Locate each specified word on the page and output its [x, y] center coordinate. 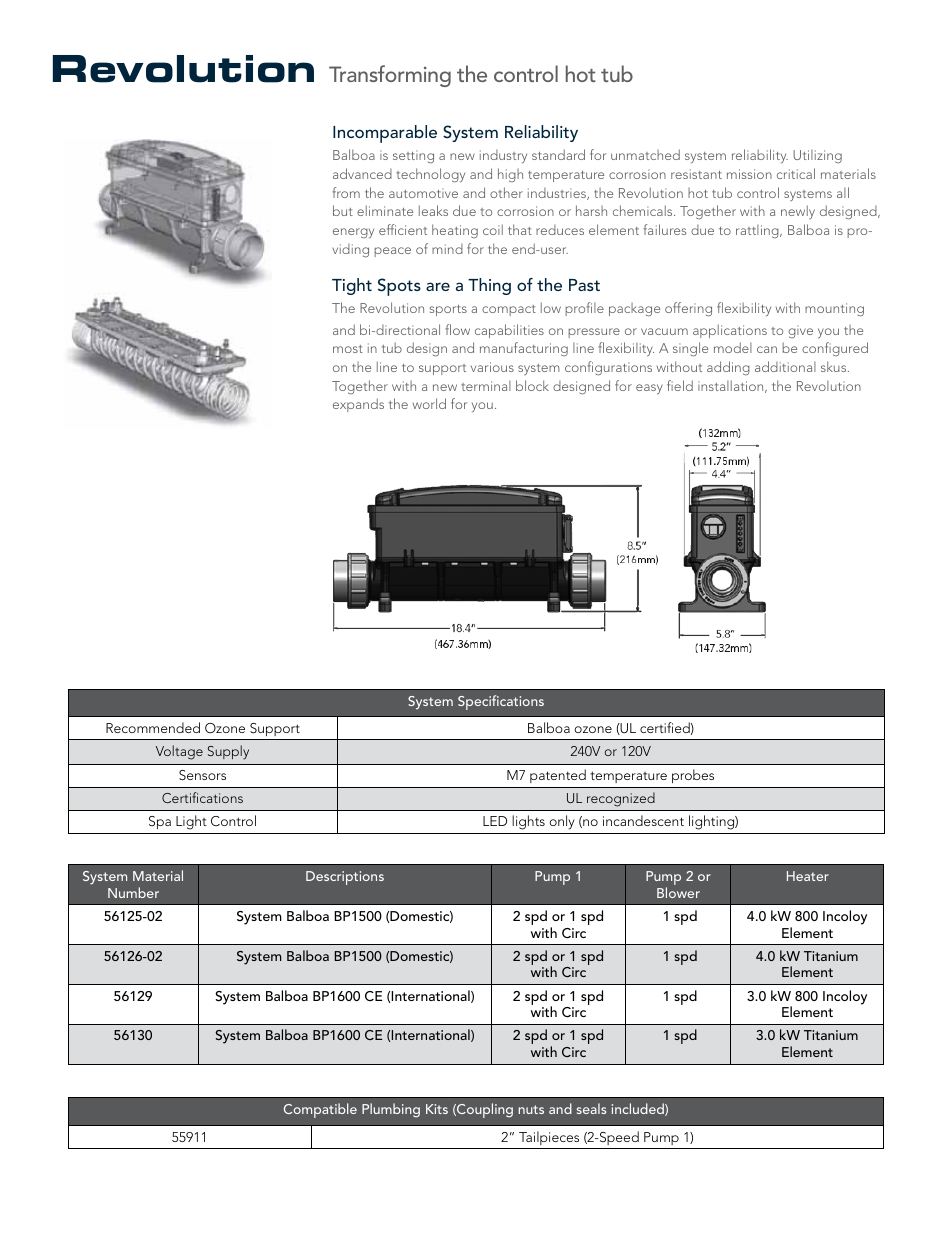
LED [495, 821]
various [492, 367]
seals [591, 1108]
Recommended [153, 727]
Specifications [501, 702]
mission [749, 174]
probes [693, 776]
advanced [362, 173]
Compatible [320, 1110]
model [733, 347]
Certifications [202, 797]
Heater [808, 876]
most [348, 349]
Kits [437, 1109]
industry [503, 156]
